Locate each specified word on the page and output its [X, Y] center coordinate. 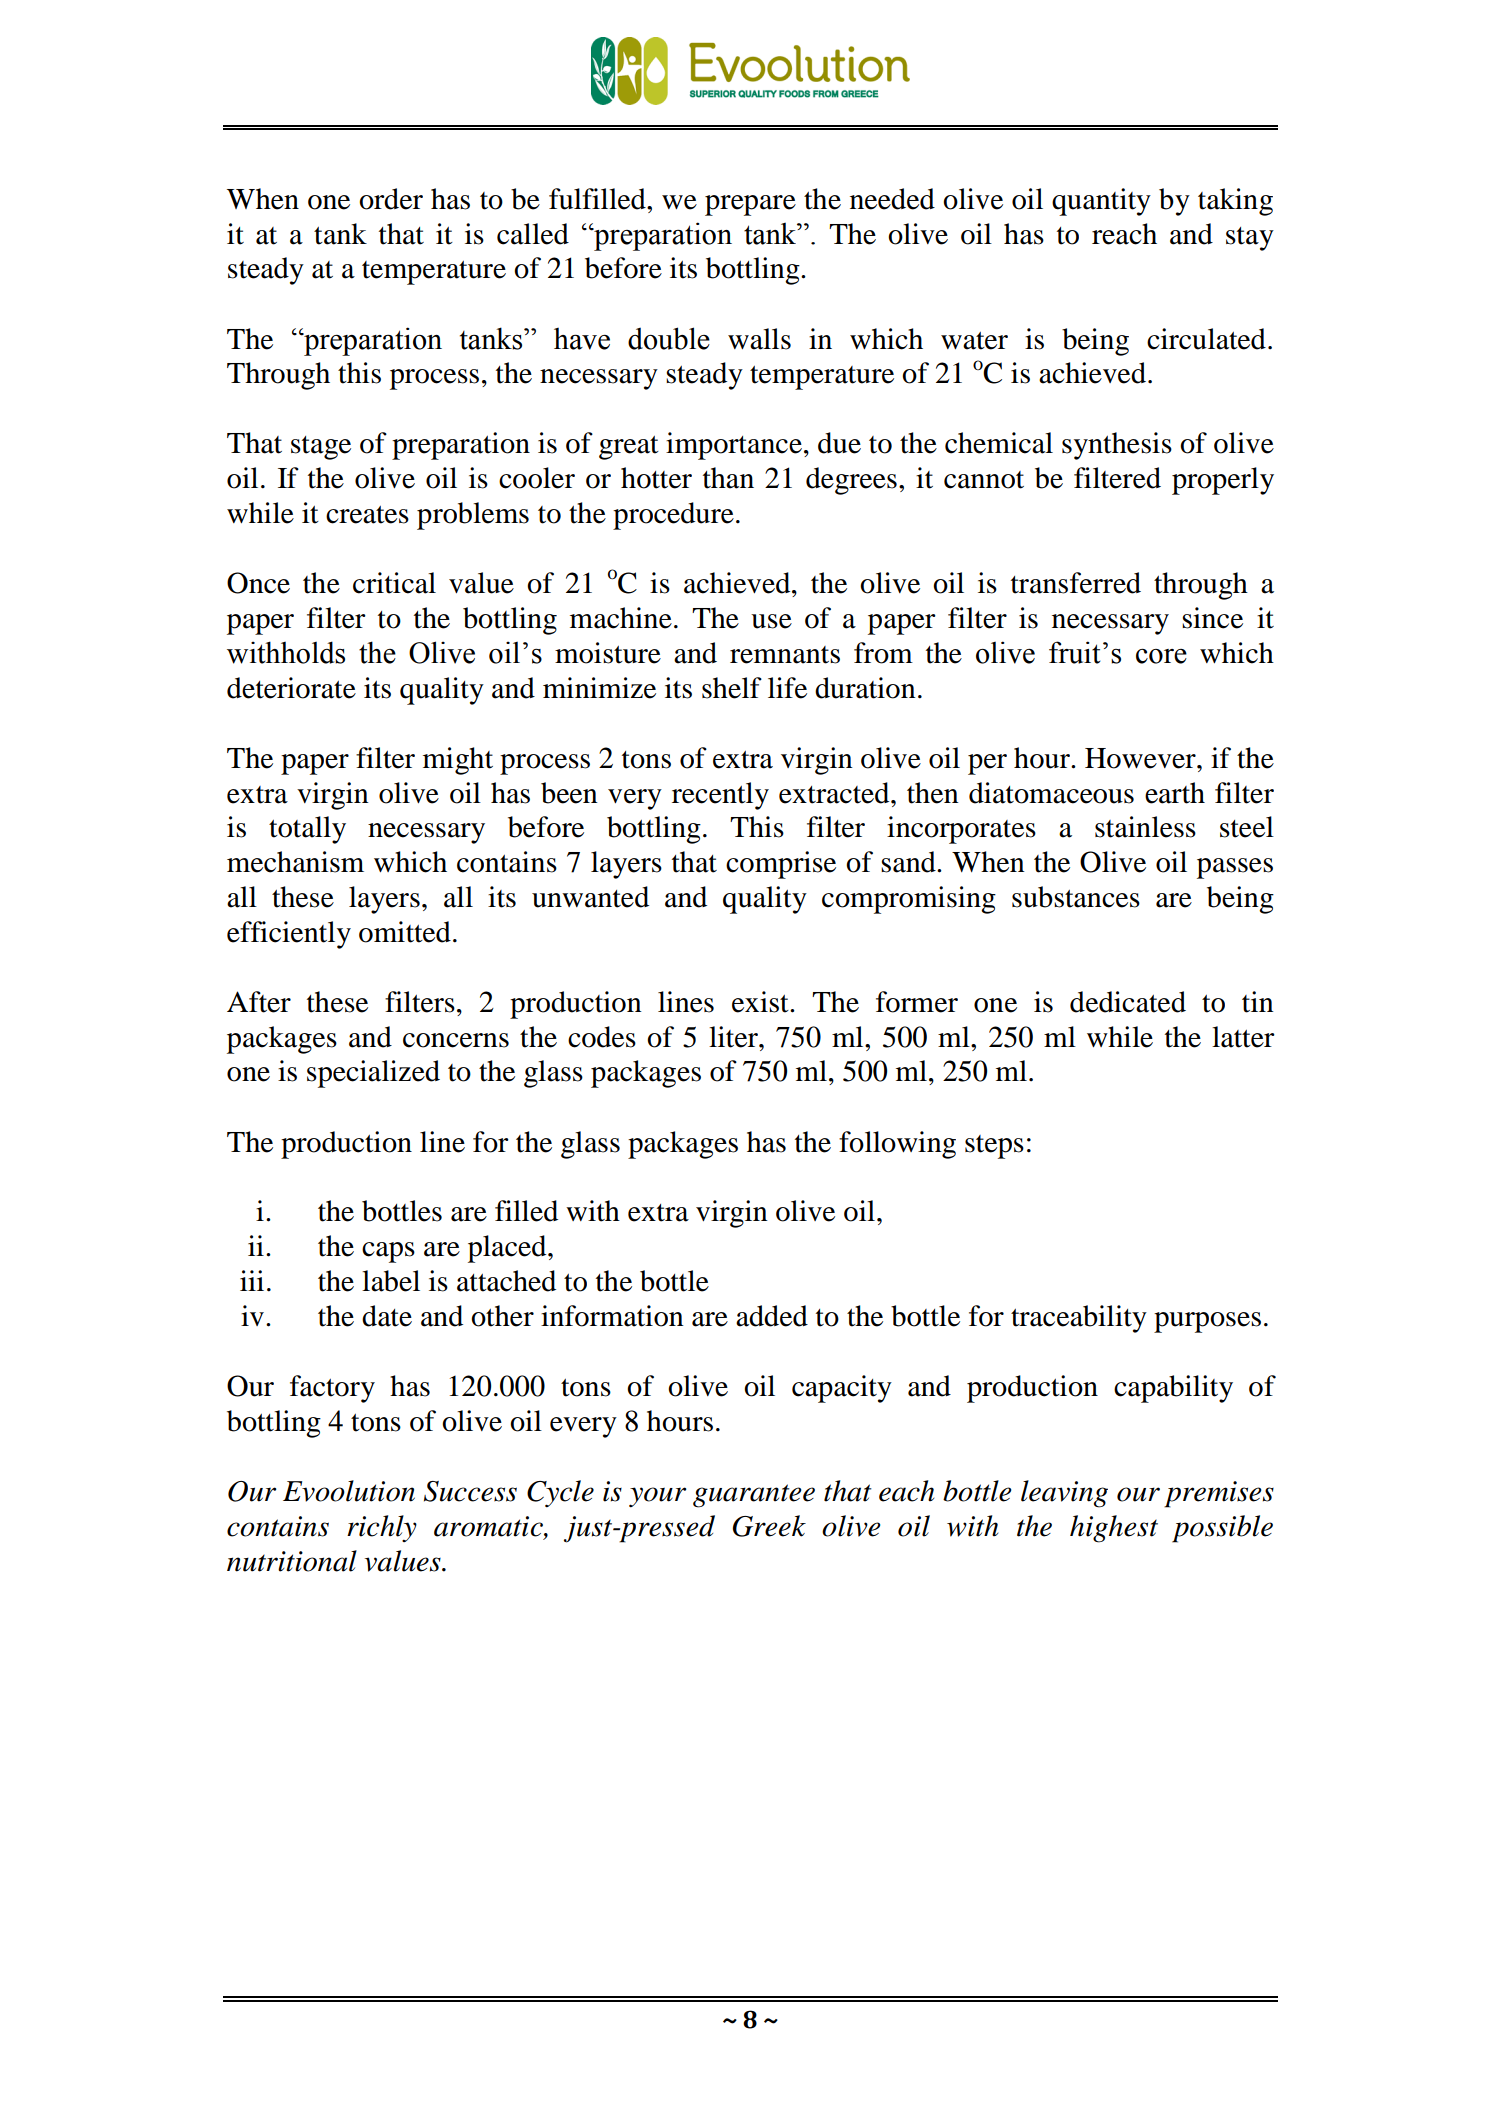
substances [1076, 897]
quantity [1101, 202]
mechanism [295, 862]
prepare [750, 205]
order [391, 199]
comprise [781, 865]
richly [382, 1528]
